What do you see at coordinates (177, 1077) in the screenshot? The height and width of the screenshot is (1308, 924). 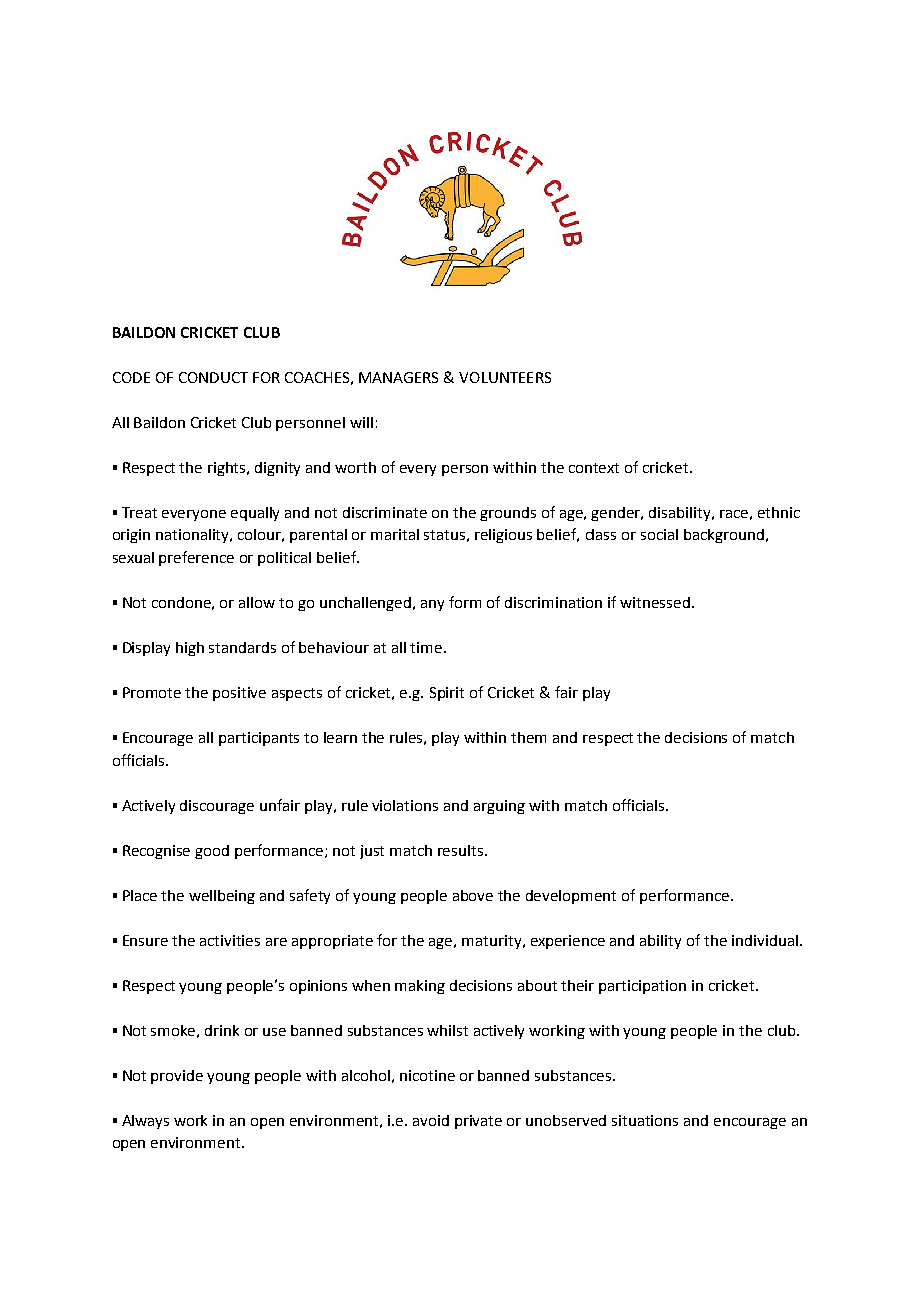 I see `provide` at bounding box center [177, 1077].
